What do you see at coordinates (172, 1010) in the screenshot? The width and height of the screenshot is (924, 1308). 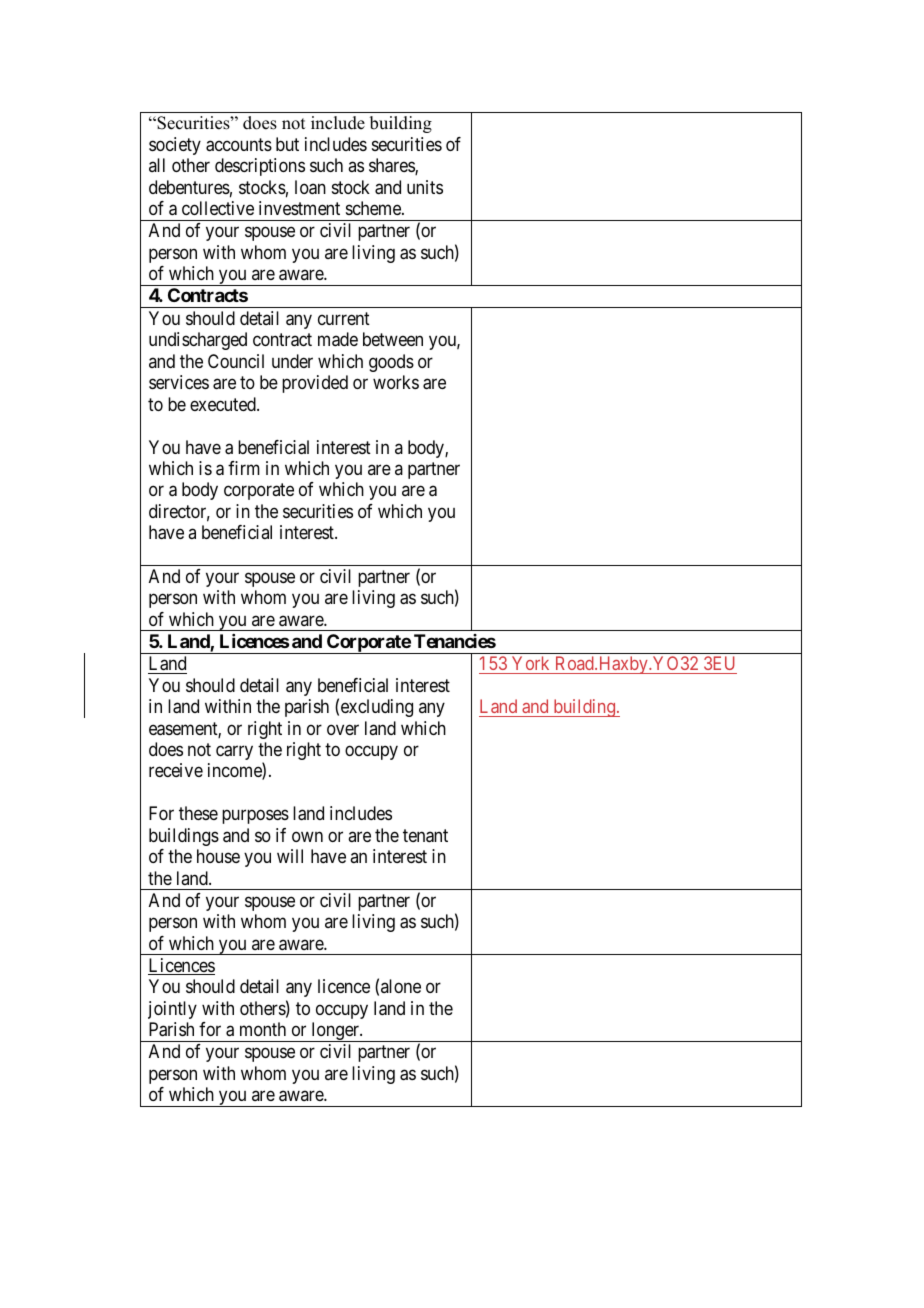 I see `jointly` at bounding box center [172, 1010].
